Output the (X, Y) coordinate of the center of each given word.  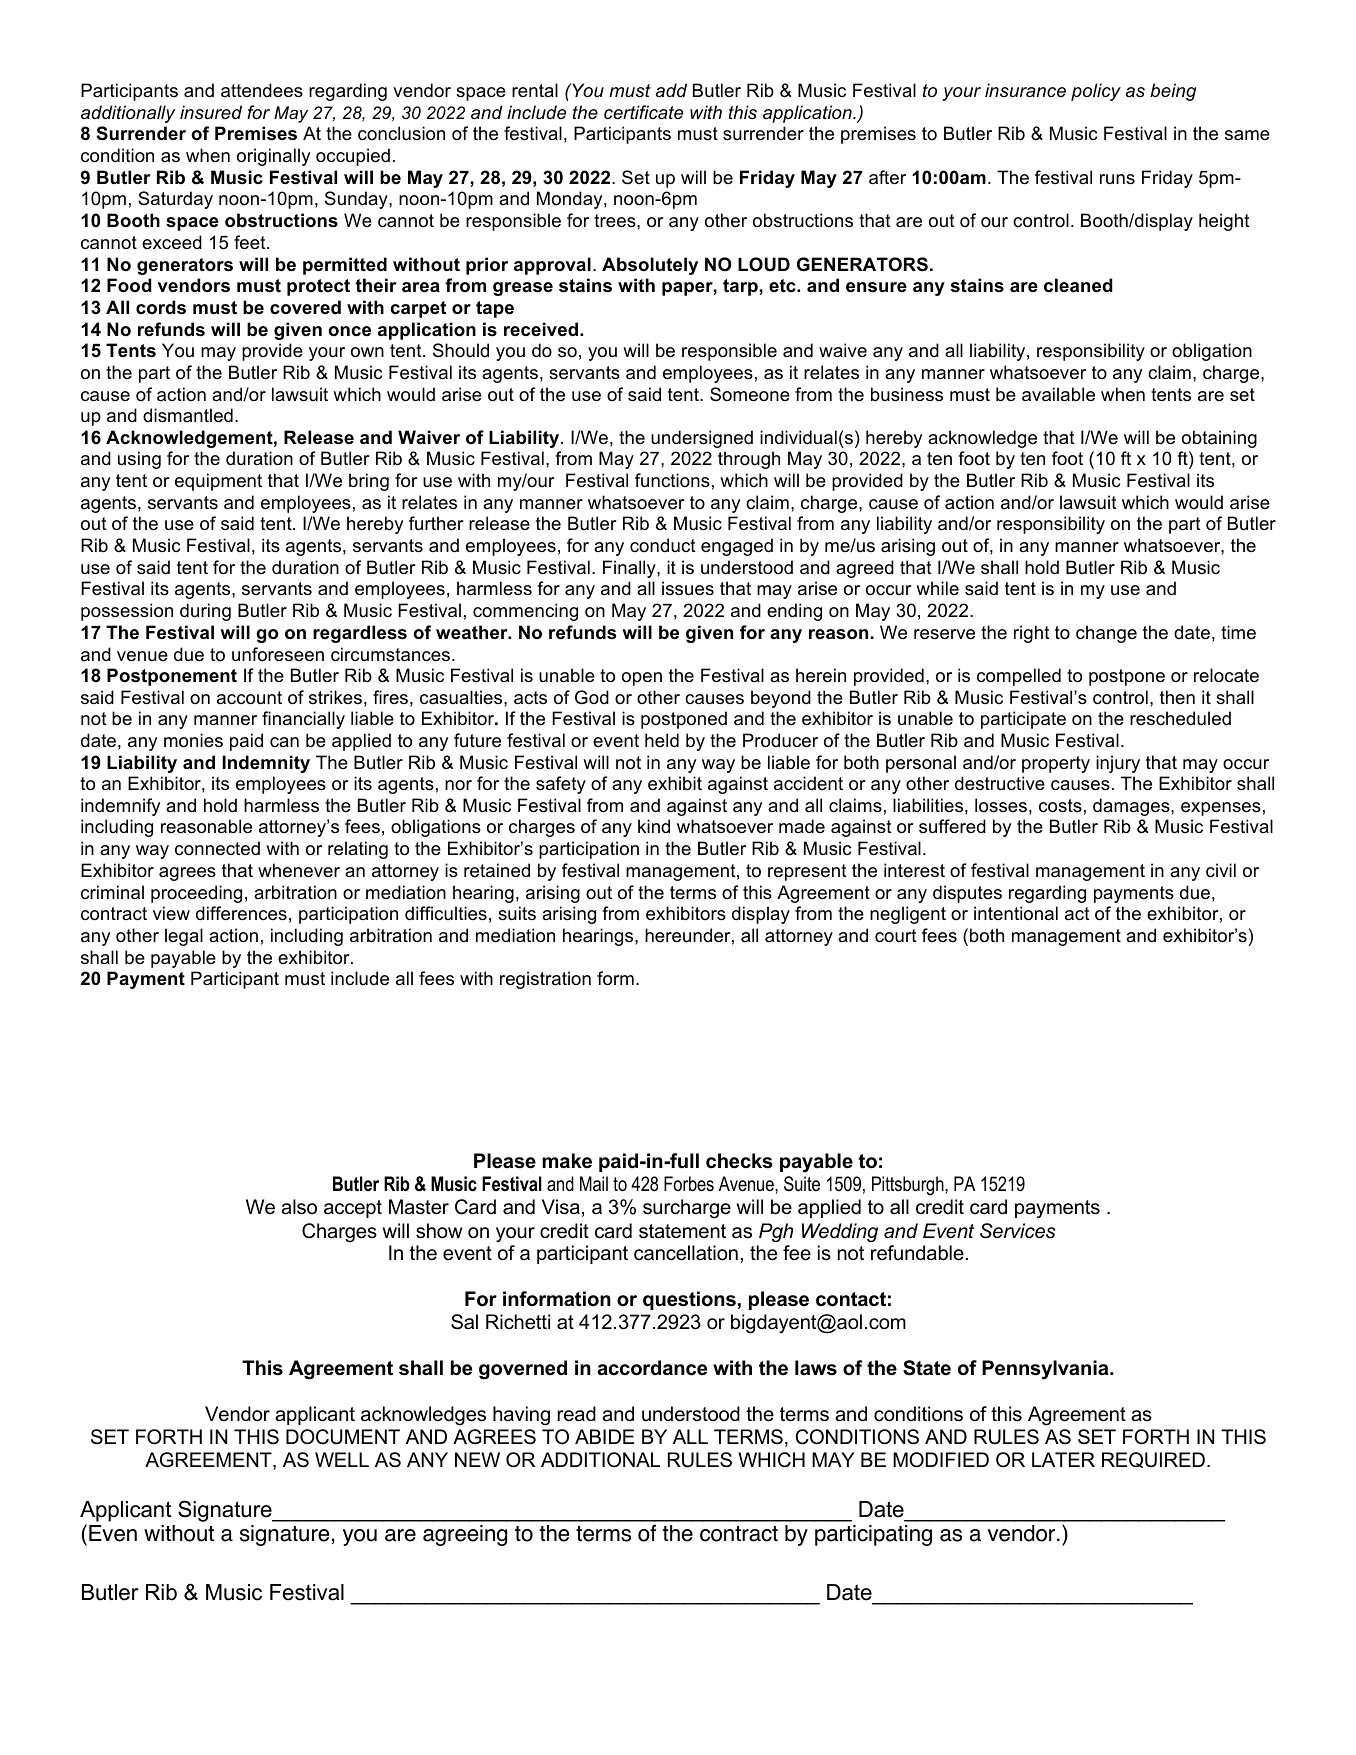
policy (1096, 92)
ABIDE (604, 1436)
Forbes (689, 1184)
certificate (643, 112)
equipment (218, 482)
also (299, 1207)
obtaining (1219, 439)
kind (654, 826)
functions (672, 480)
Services (1018, 1231)
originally (273, 157)
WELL (342, 1459)
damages (1132, 807)
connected (217, 848)
